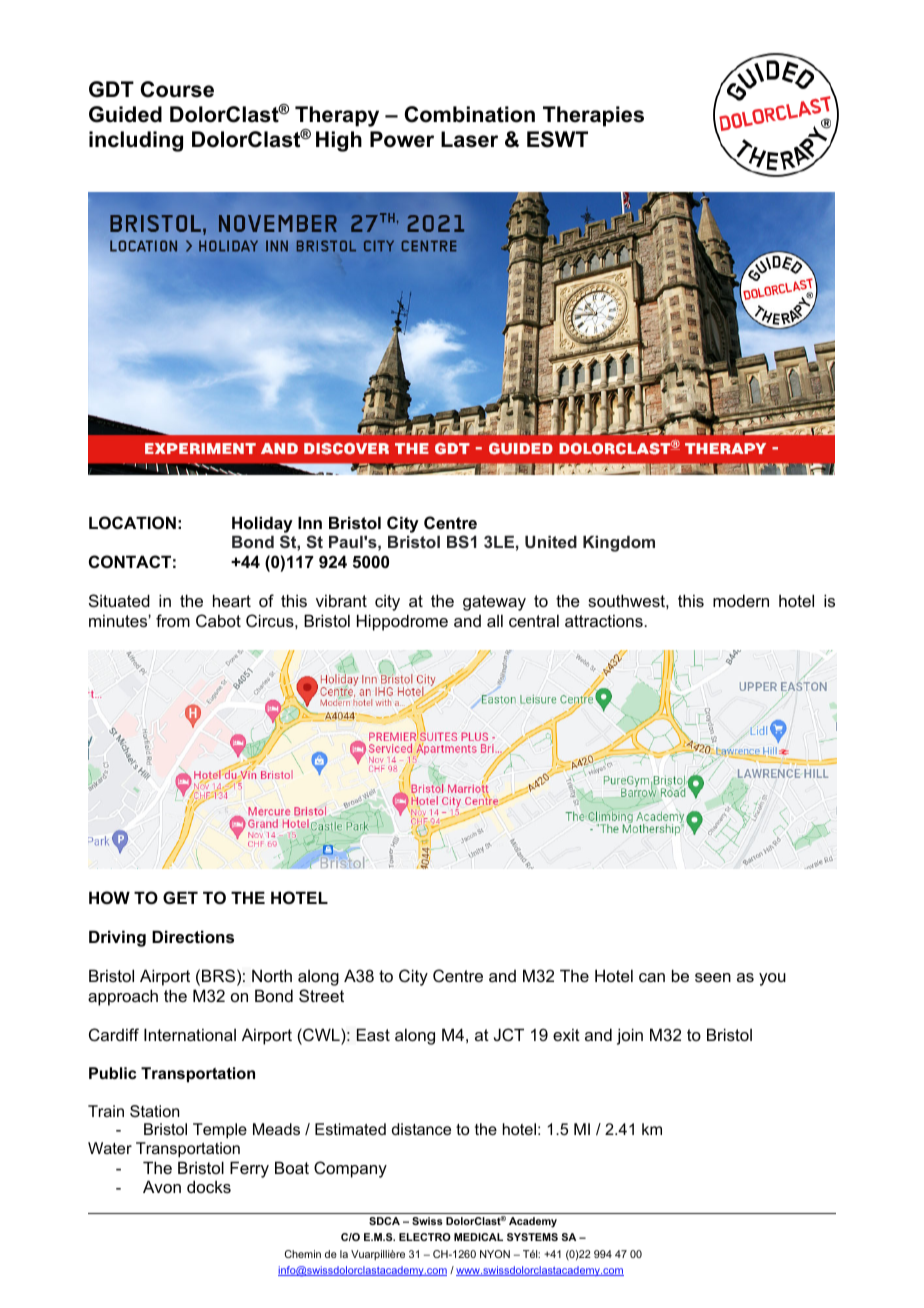 The image size is (924, 1308). What do you see at coordinates (495, 620) in the page?
I see `all` at bounding box center [495, 620].
